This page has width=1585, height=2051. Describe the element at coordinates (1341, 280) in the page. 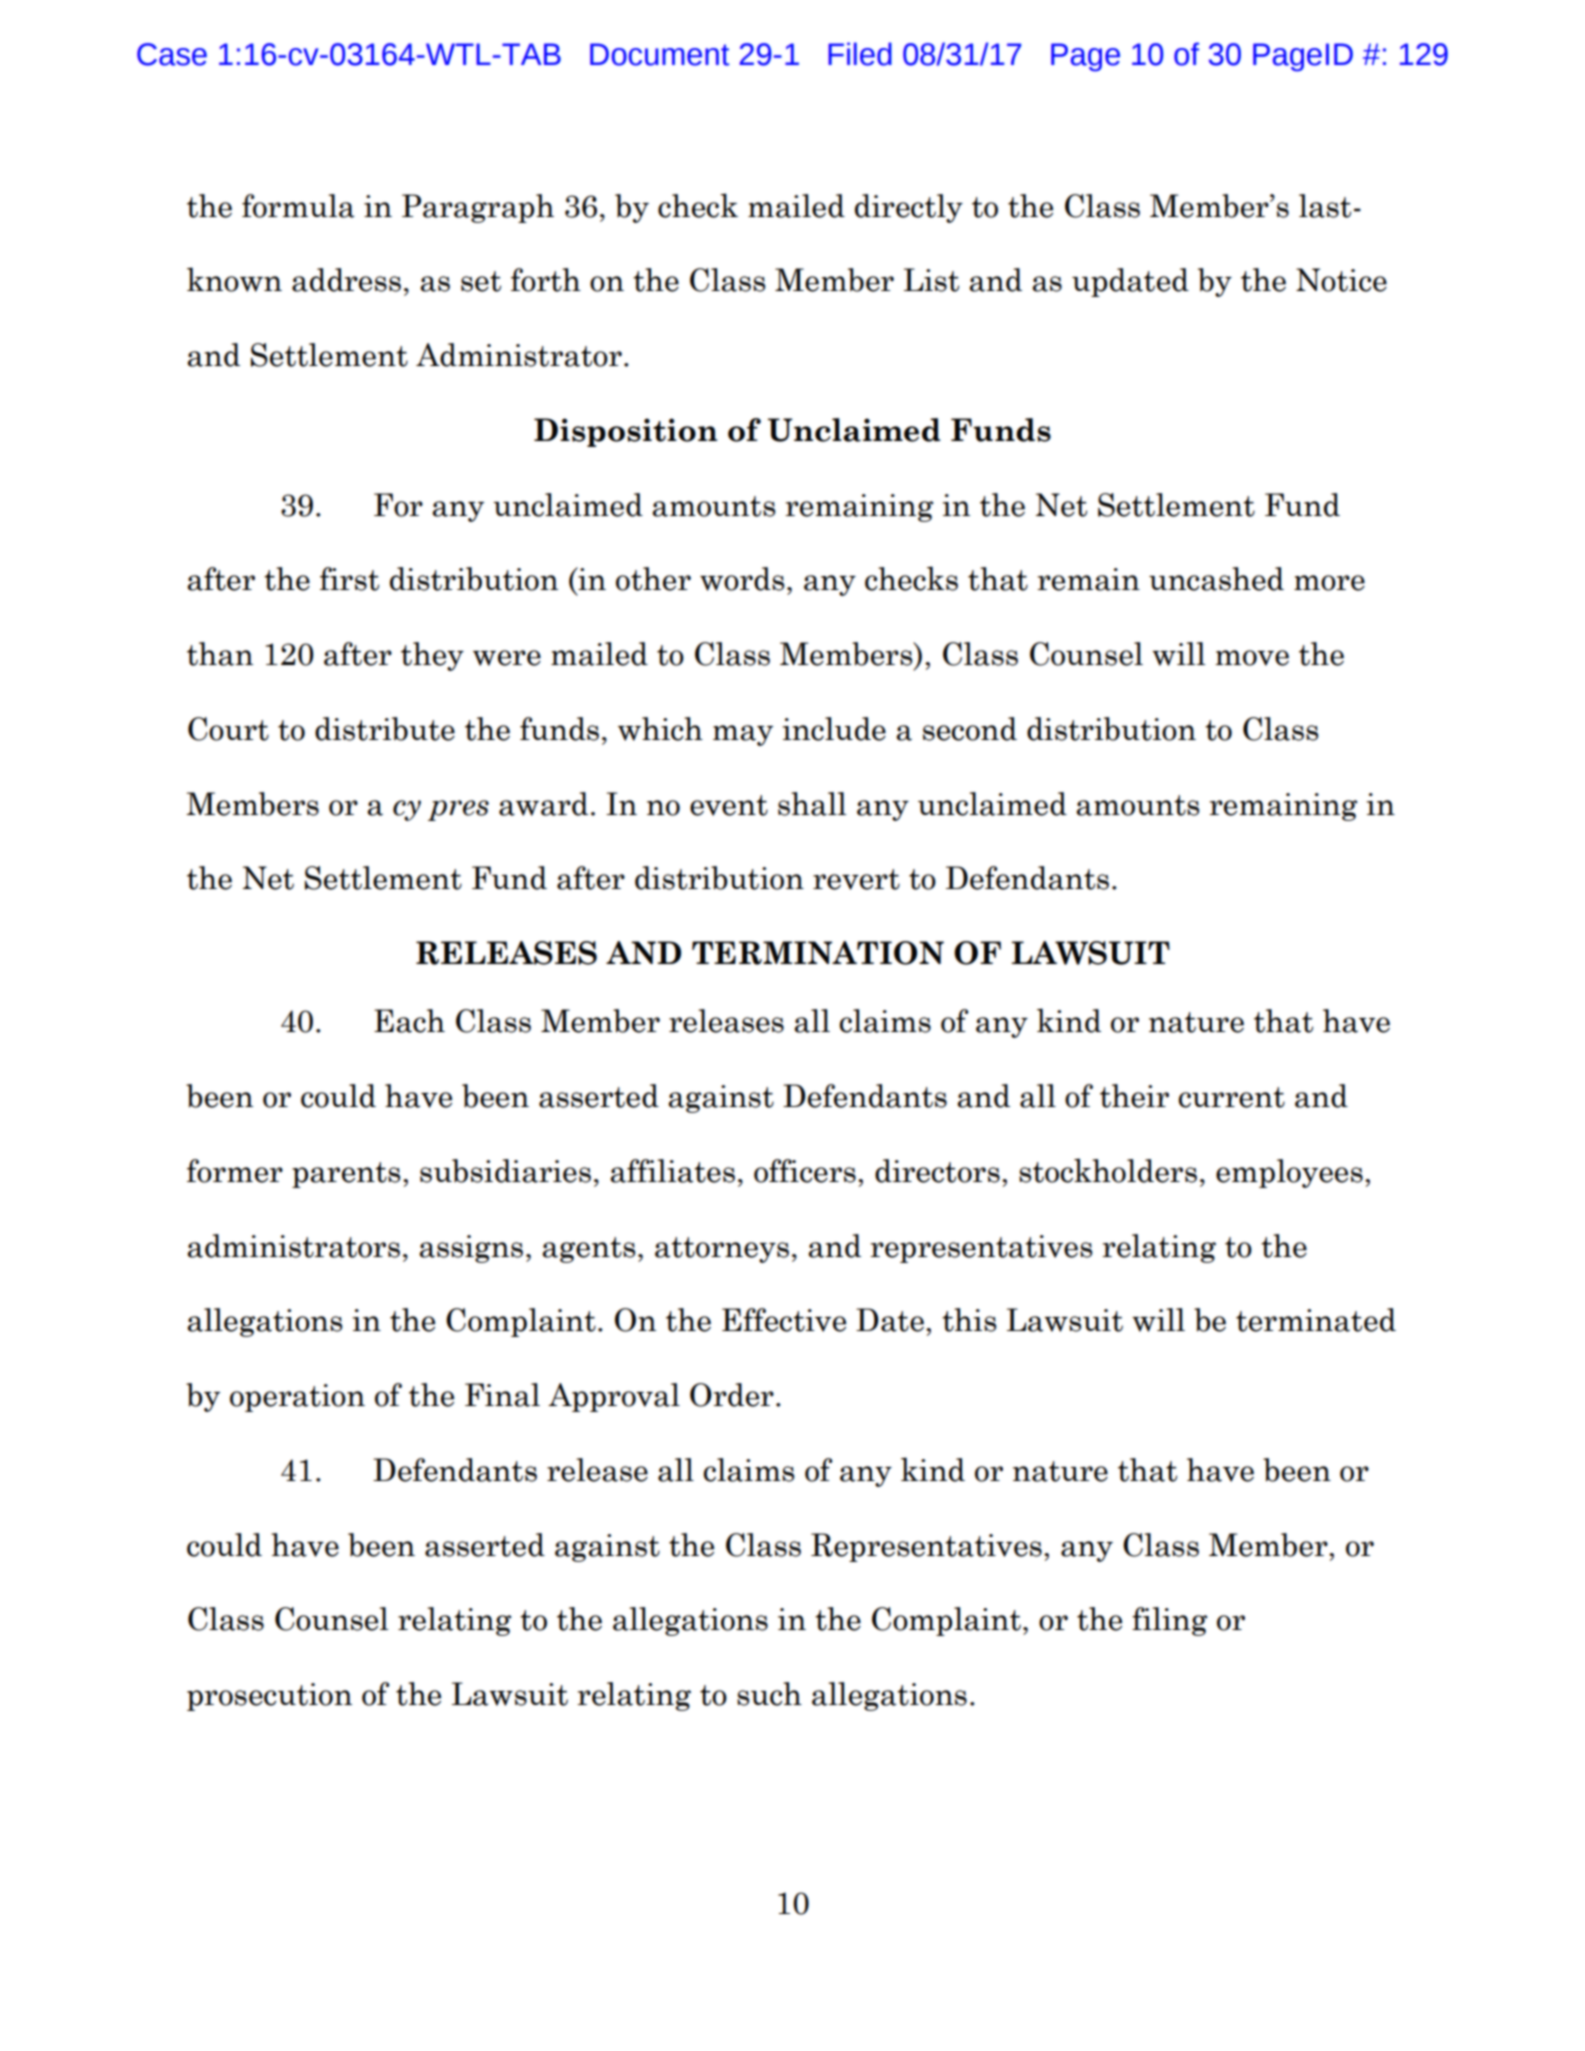

I see `Notice` at that location.
